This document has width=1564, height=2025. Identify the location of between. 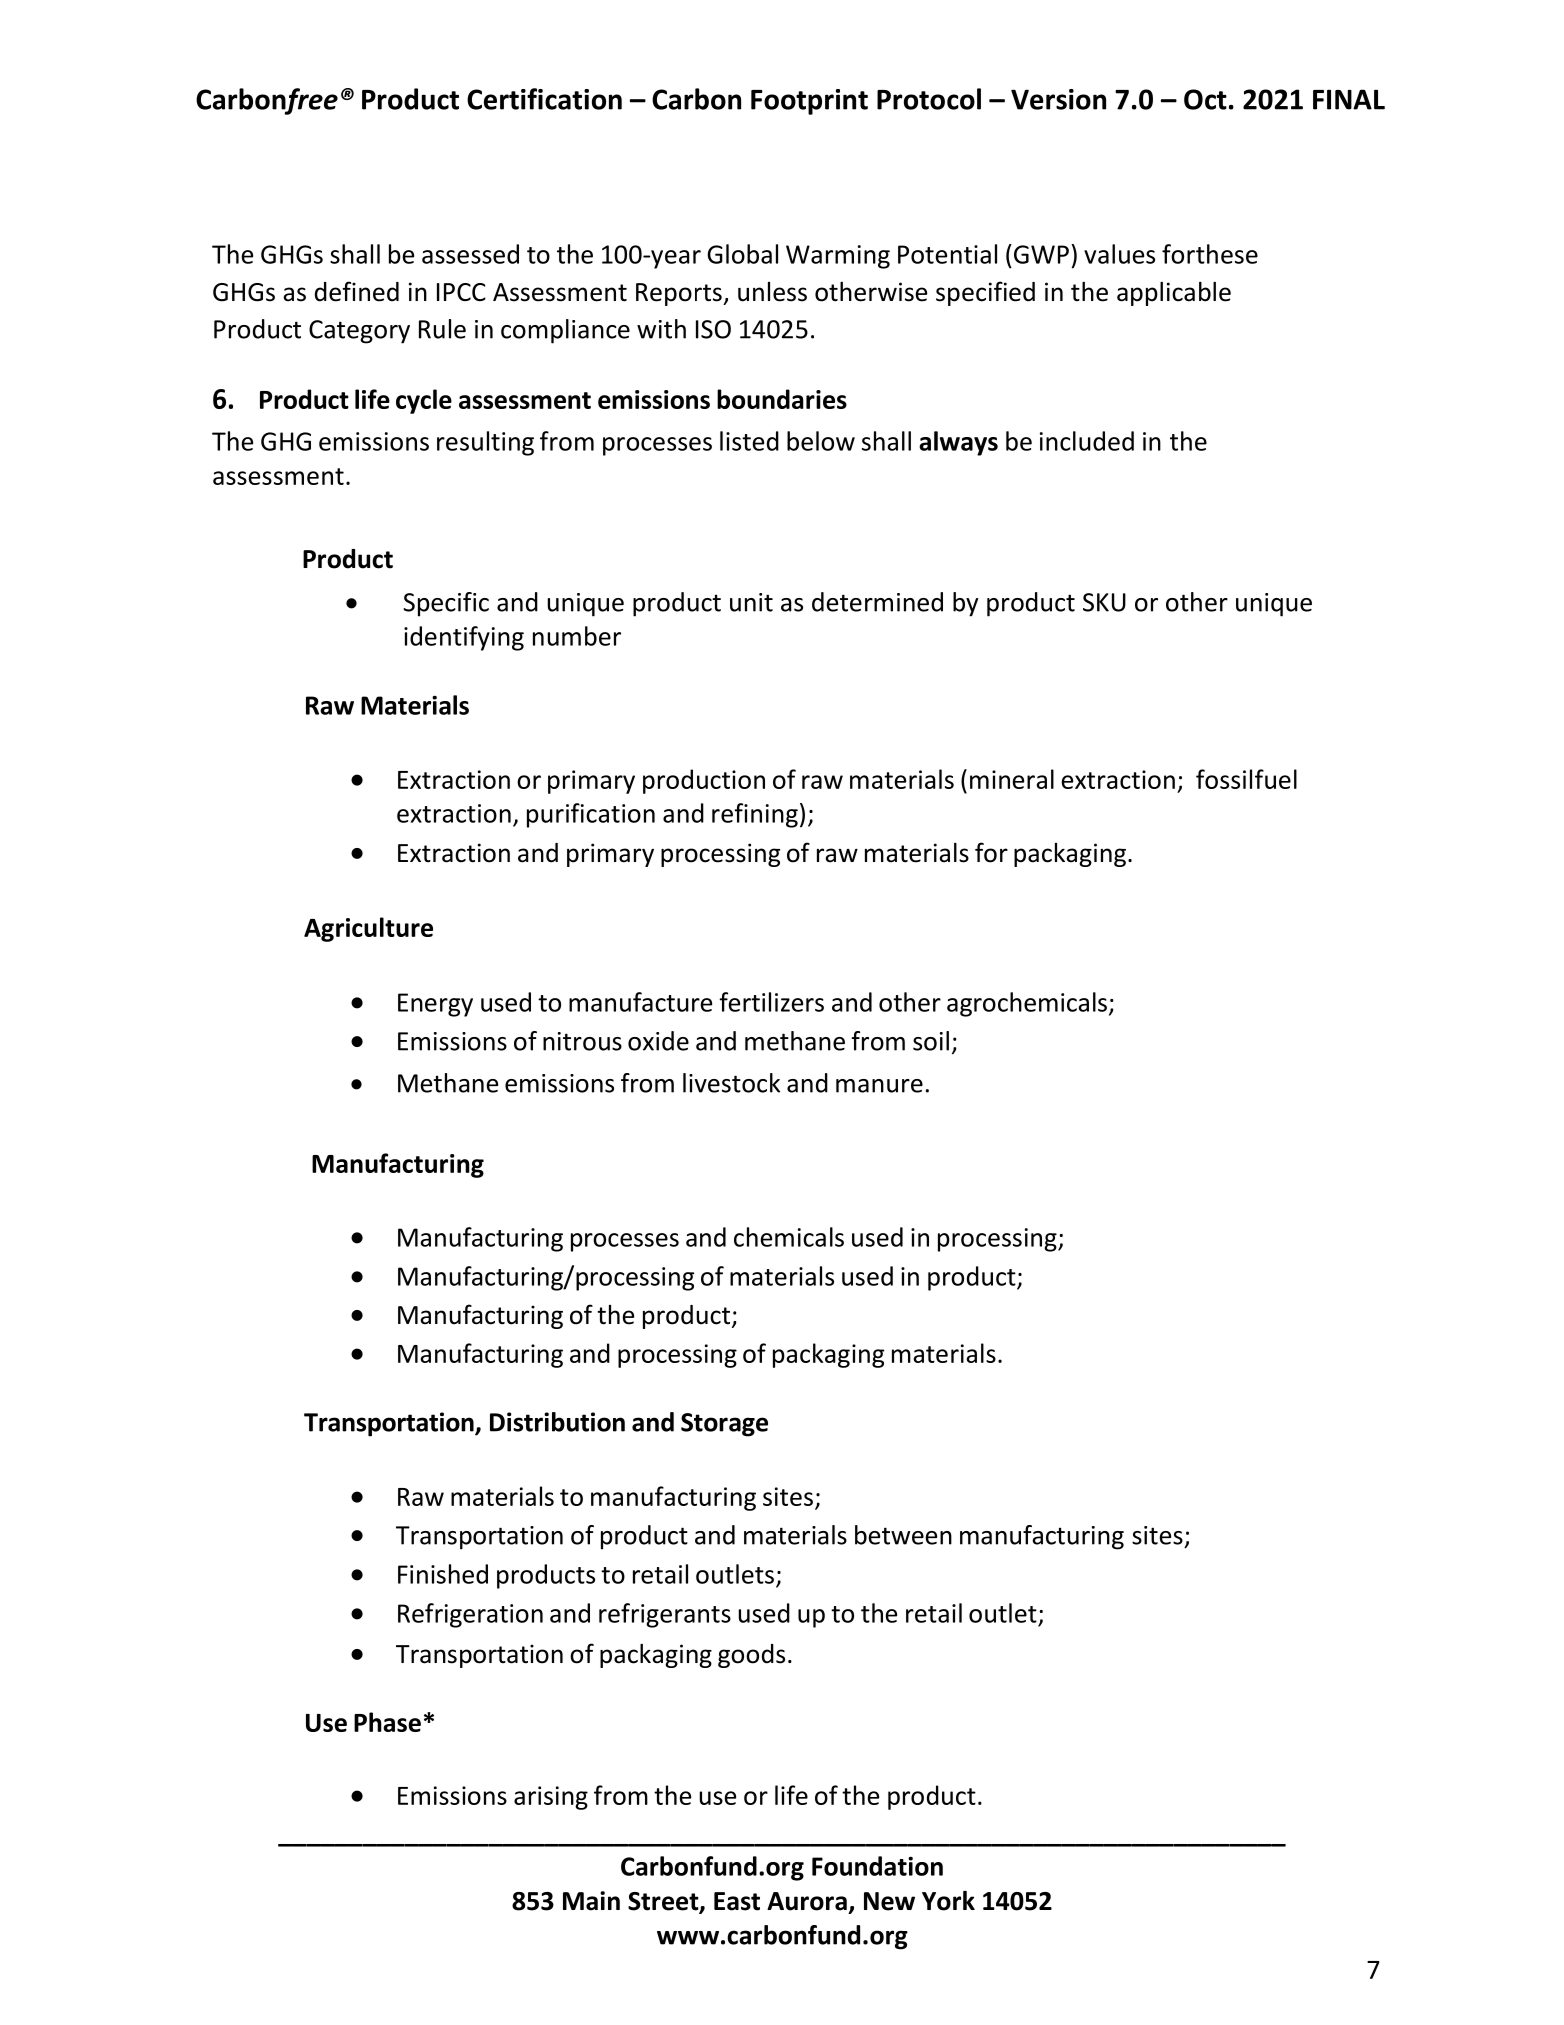
(903, 1535).
